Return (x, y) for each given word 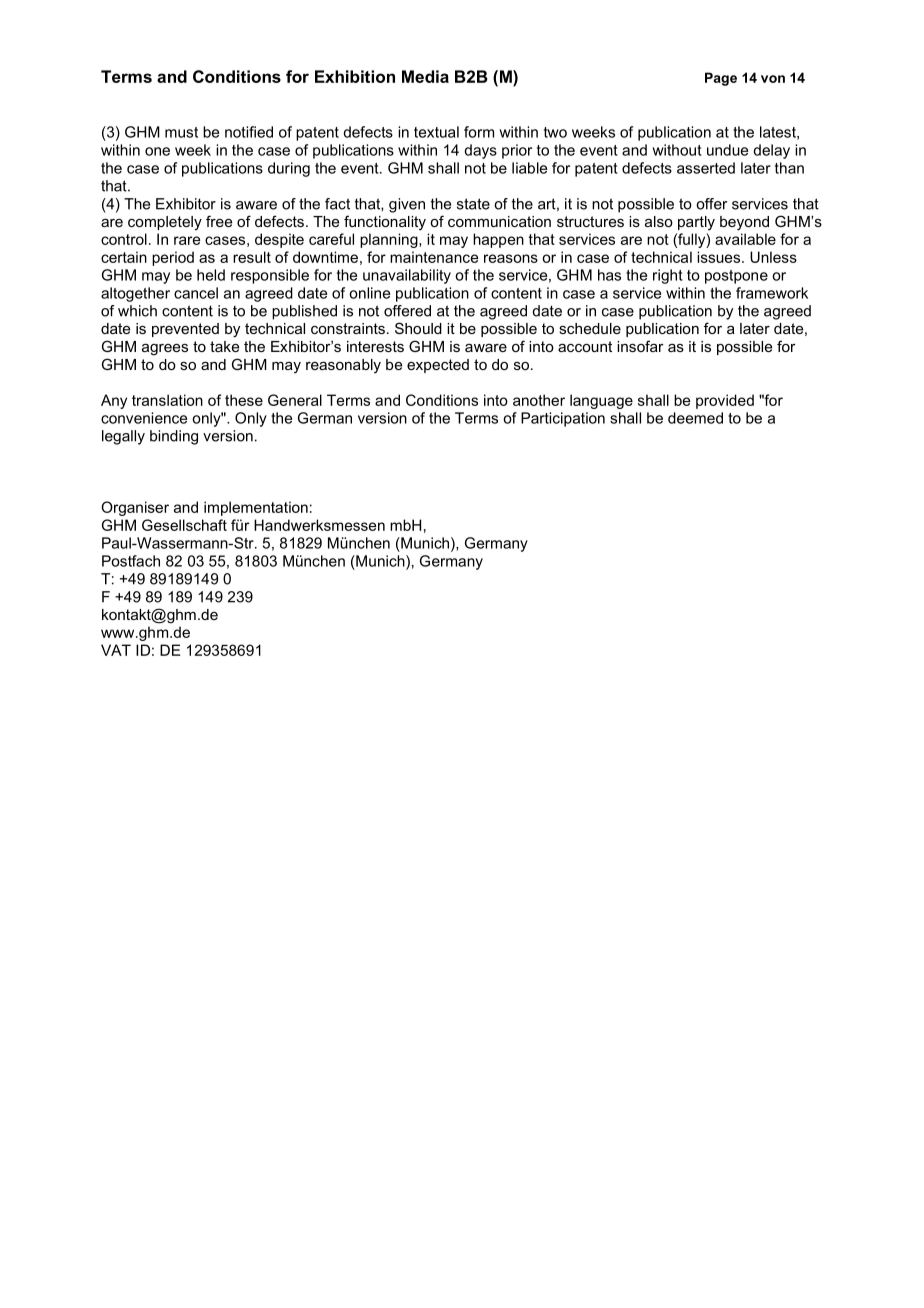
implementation (256, 508)
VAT (116, 650)
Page (721, 79)
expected (438, 366)
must (181, 132)
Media (425, 76)
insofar (640, 346)
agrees (165, 350)
